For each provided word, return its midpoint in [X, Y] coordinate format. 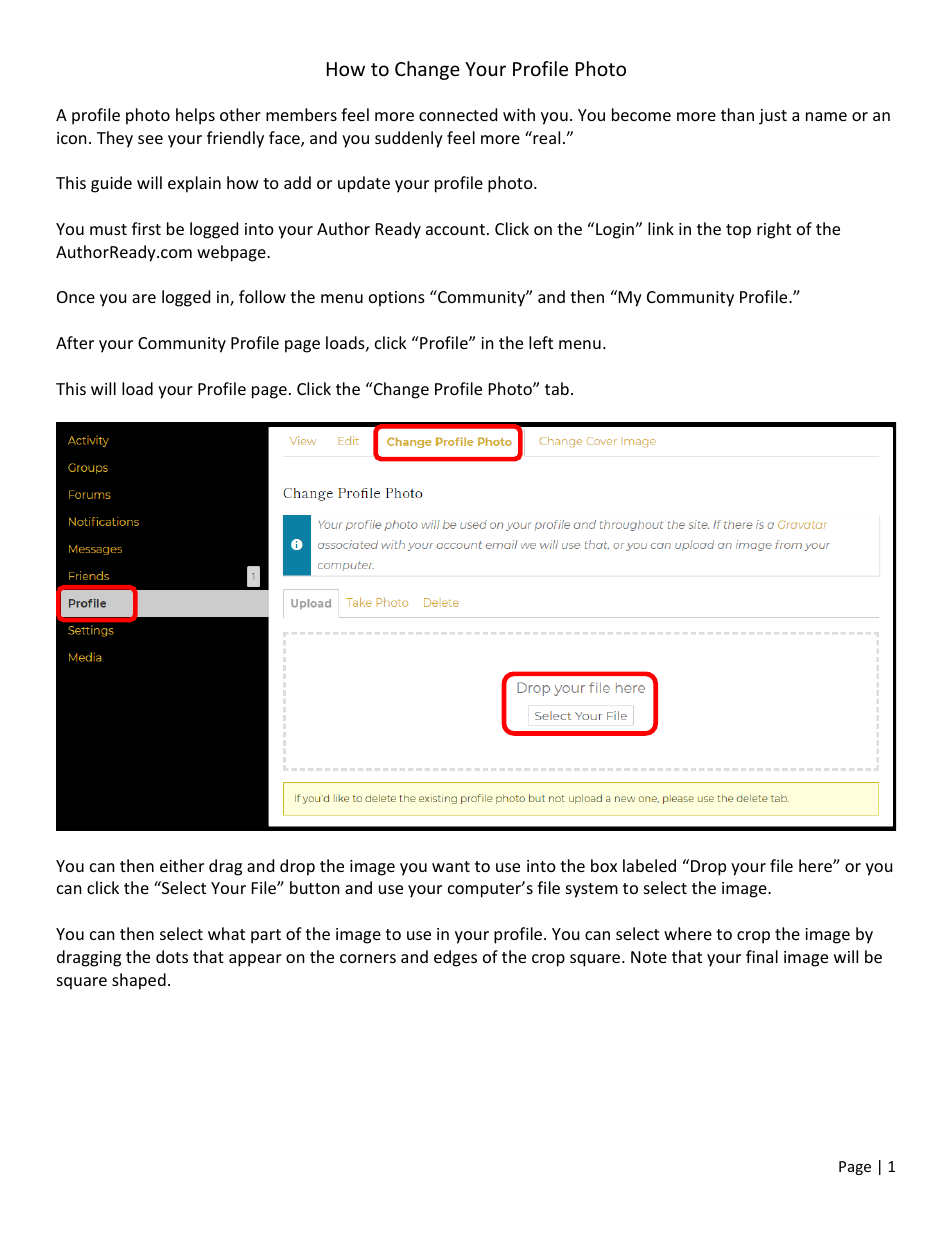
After [75, 342]
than [737, 114]
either [182, 865]
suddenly [409, 139]
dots [172, 956]
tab [557, 388]
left [541, 342]
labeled [649, 865]
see [150, 139]
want [451, 866]
